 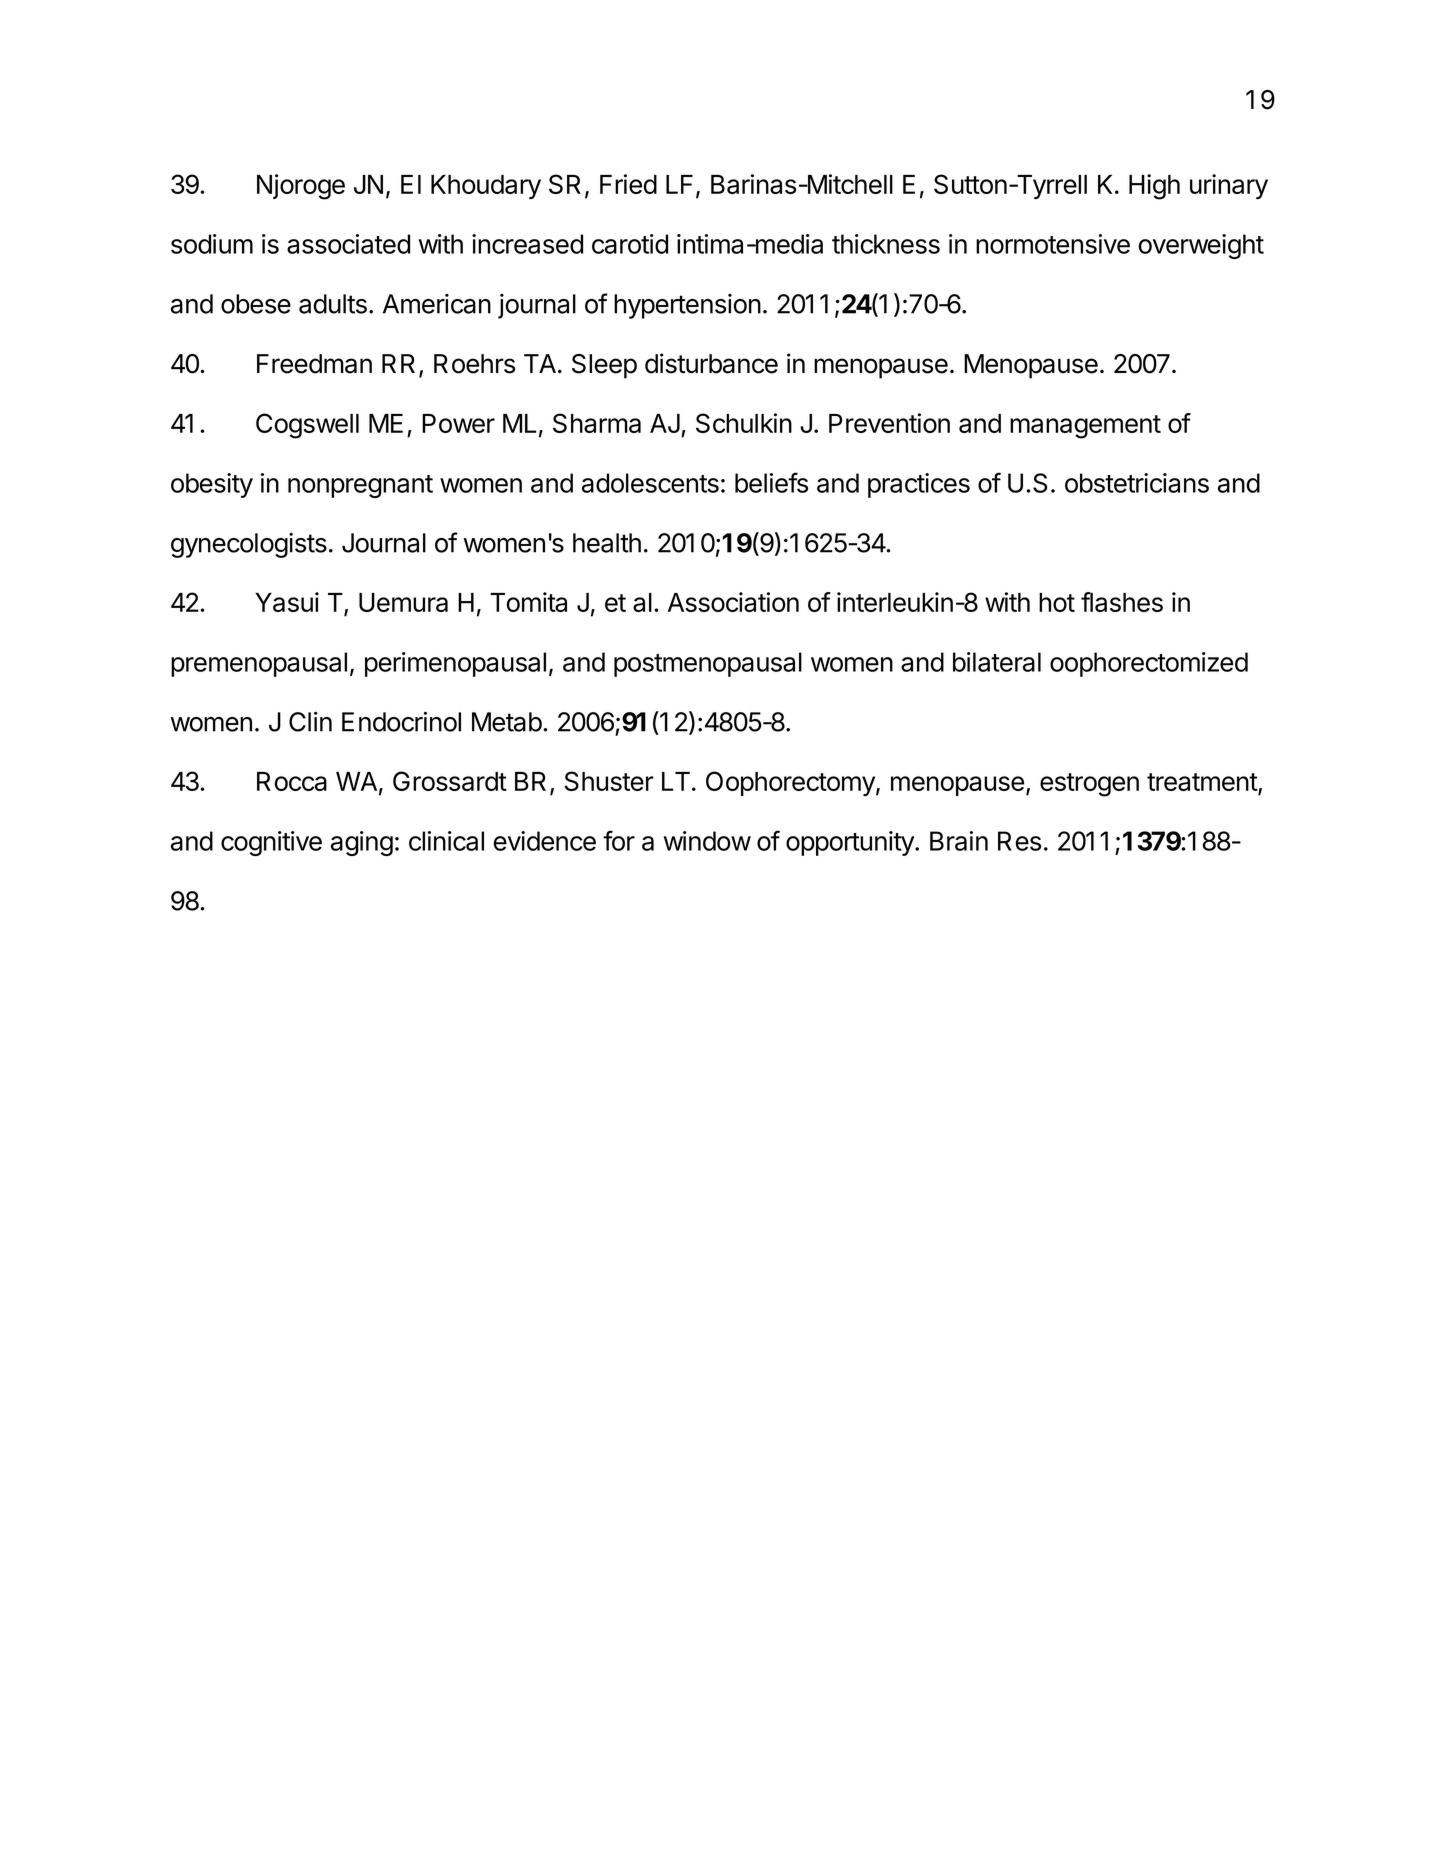 What do you see at coordinates (711, 363) in the page?
I see `disturbance` at bounding box center [711, 363].
